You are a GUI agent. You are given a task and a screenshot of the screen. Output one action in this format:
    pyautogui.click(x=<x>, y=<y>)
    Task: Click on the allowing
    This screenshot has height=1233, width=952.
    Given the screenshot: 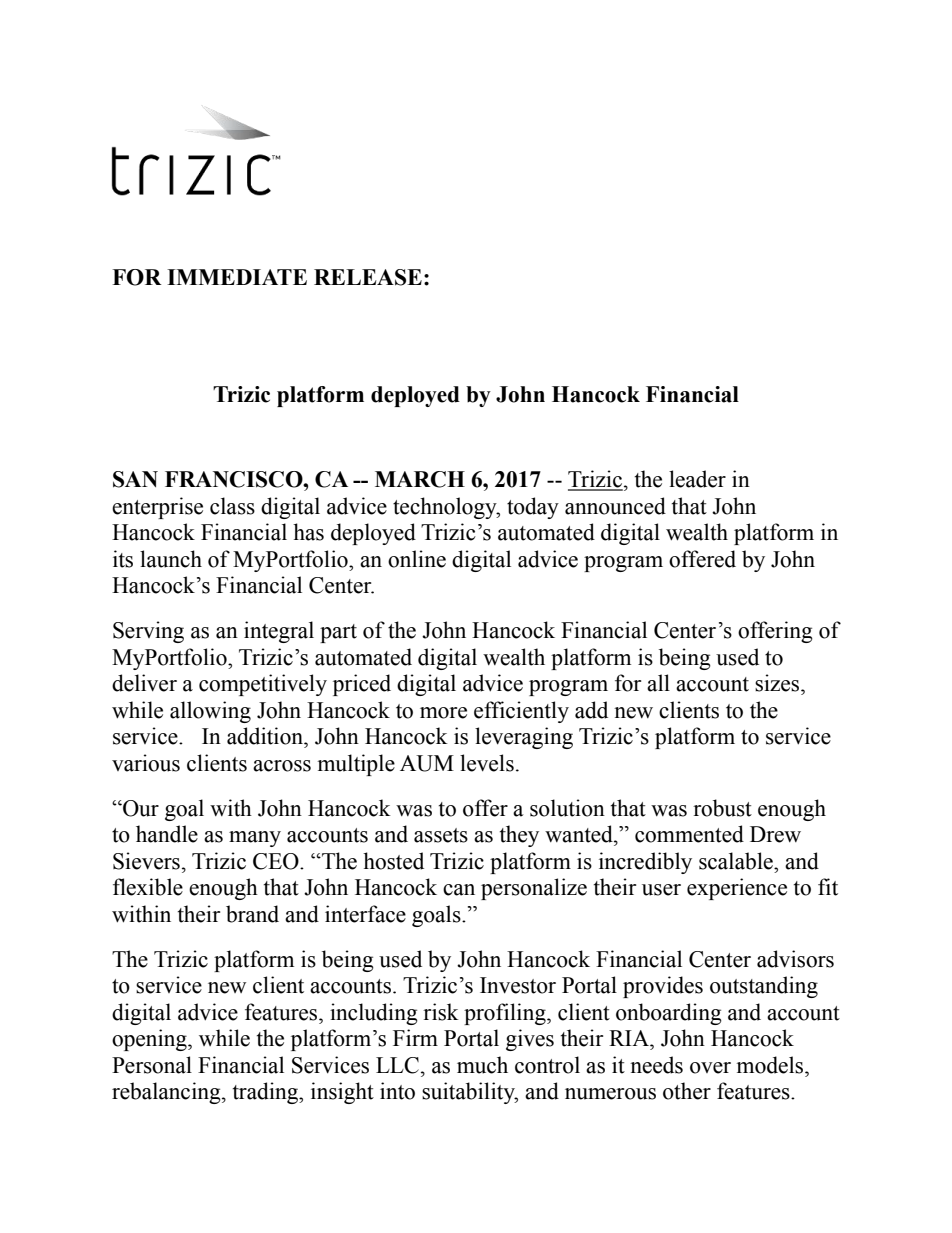 What is the action you would take?
    pyautogui.click(x=210, y=712)
